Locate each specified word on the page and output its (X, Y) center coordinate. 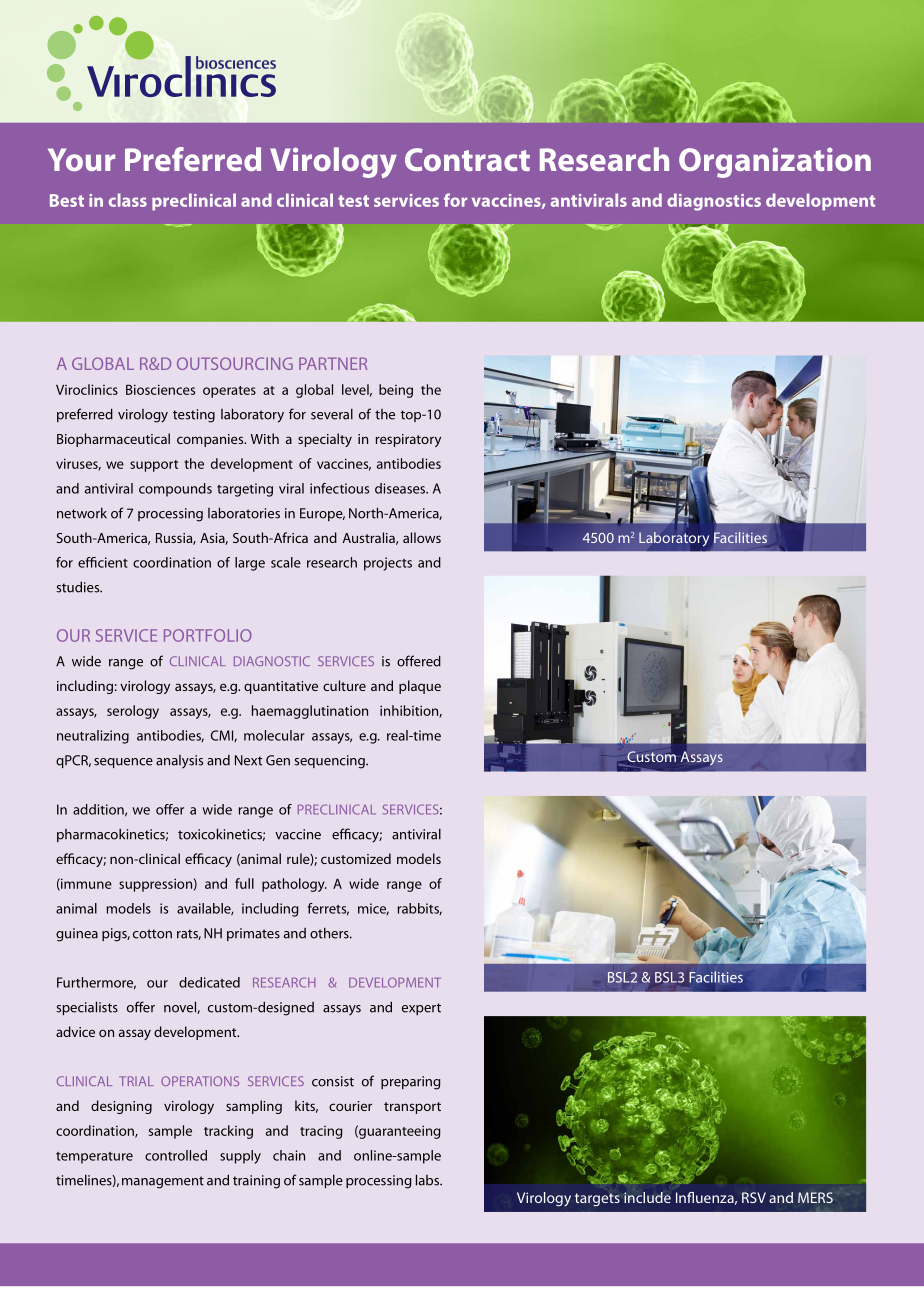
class (128, 200)
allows (422, 537)
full (244, 883)
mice (373, 909)
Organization (775, 163)
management (163, 1182)
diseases (401, 488)
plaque (420, 687)
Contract (467, 159)
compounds (175, 490)
